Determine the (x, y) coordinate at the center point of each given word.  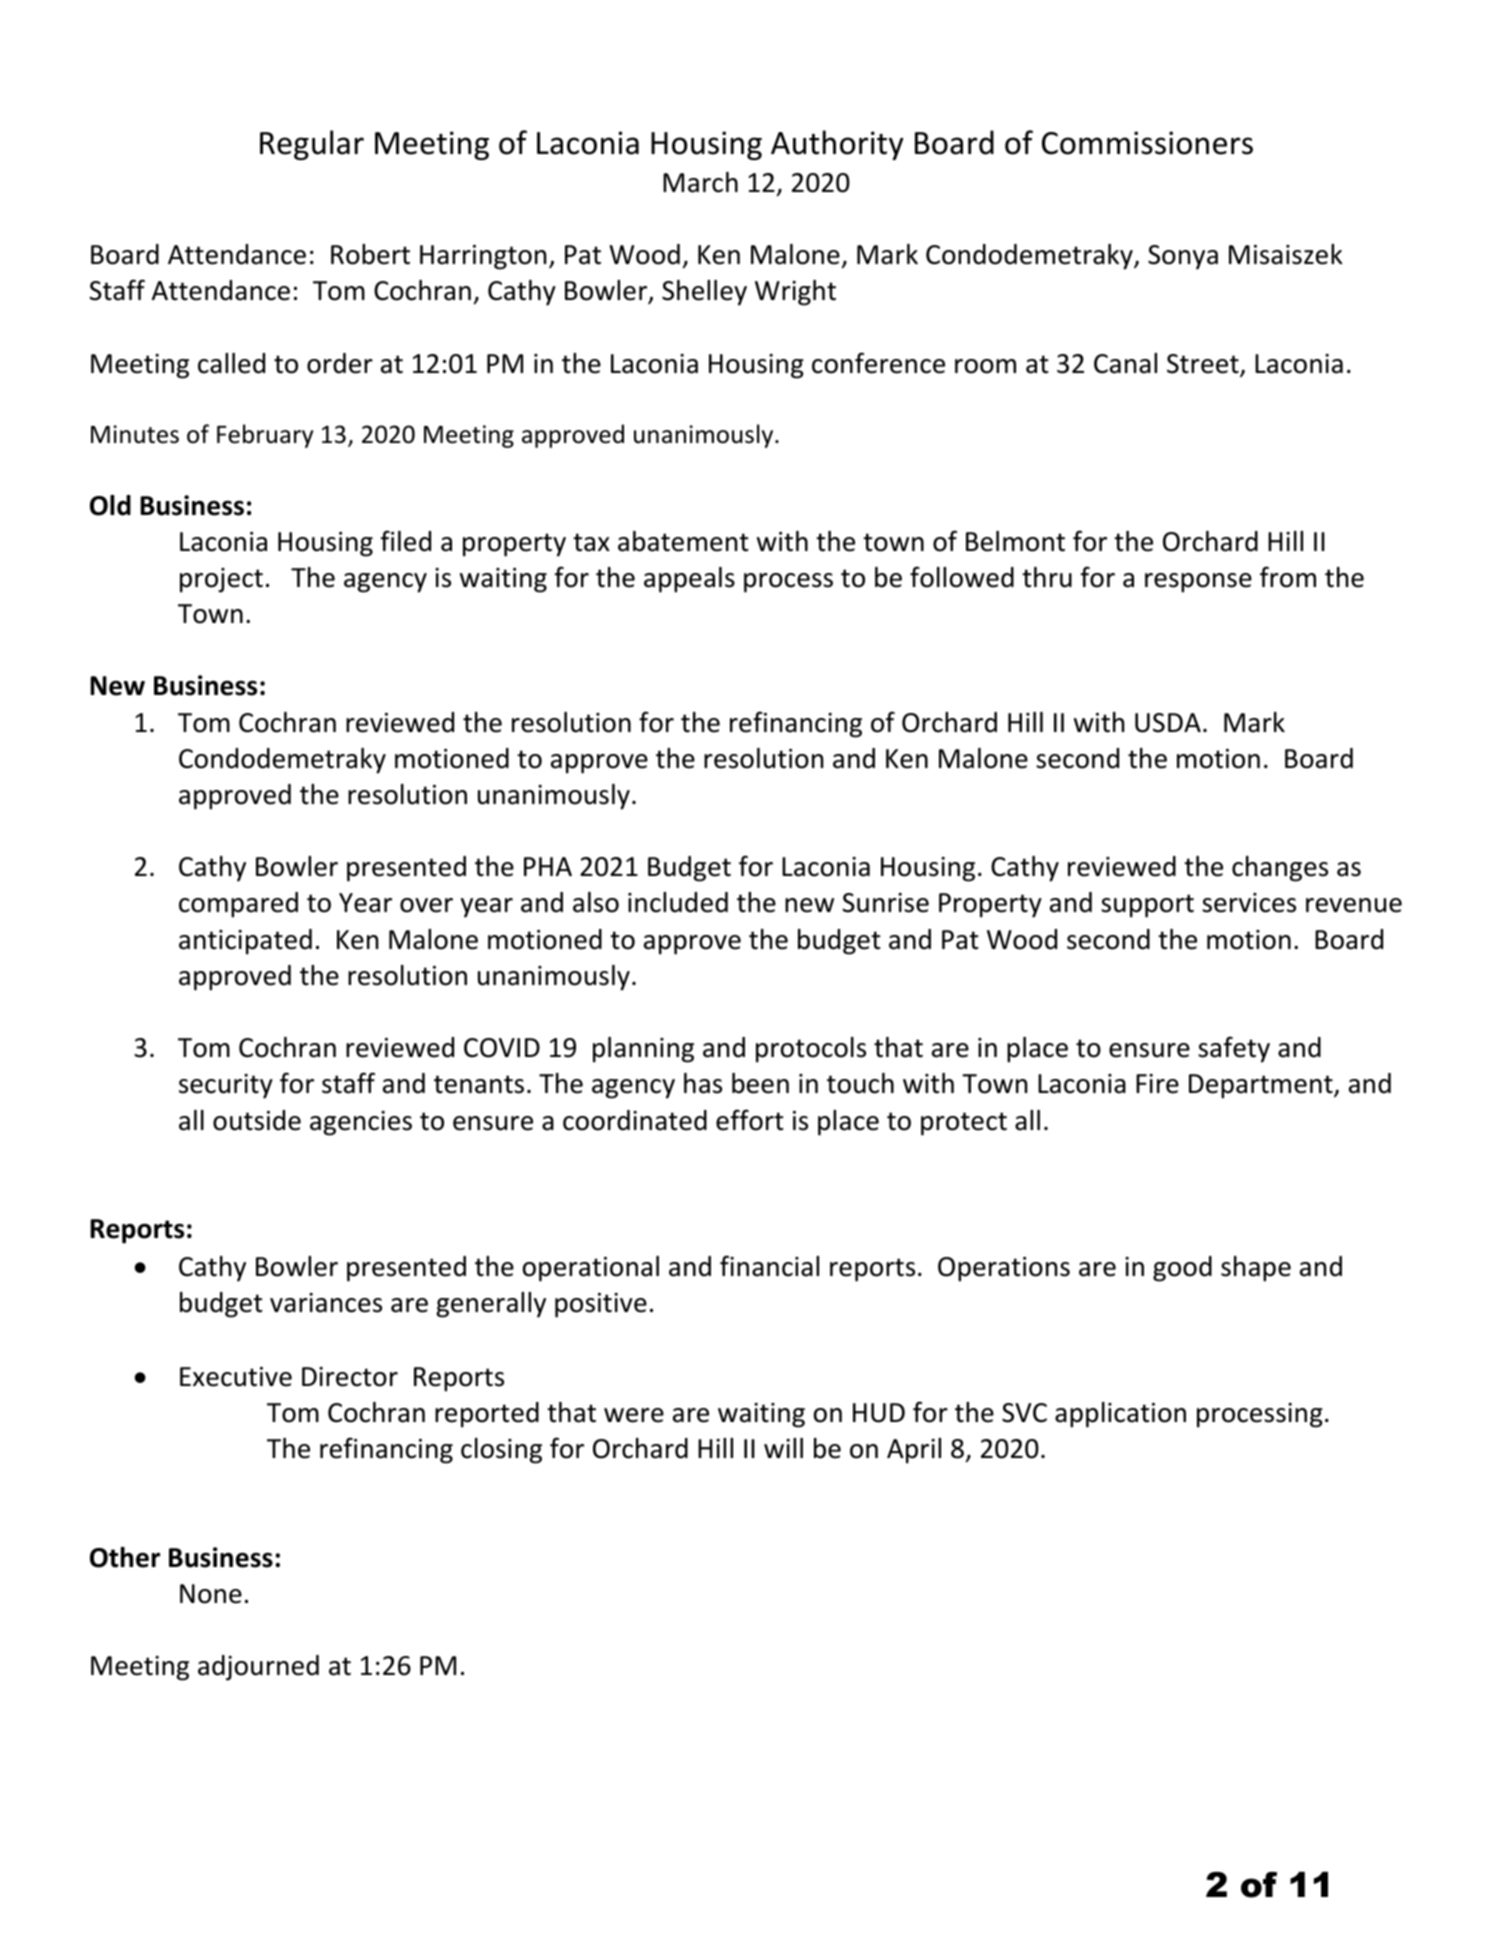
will (783, 1448)
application (1120, 1415)
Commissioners (1147, 143)
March (700, 182)
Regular (312, 145)
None (211, 1594)
